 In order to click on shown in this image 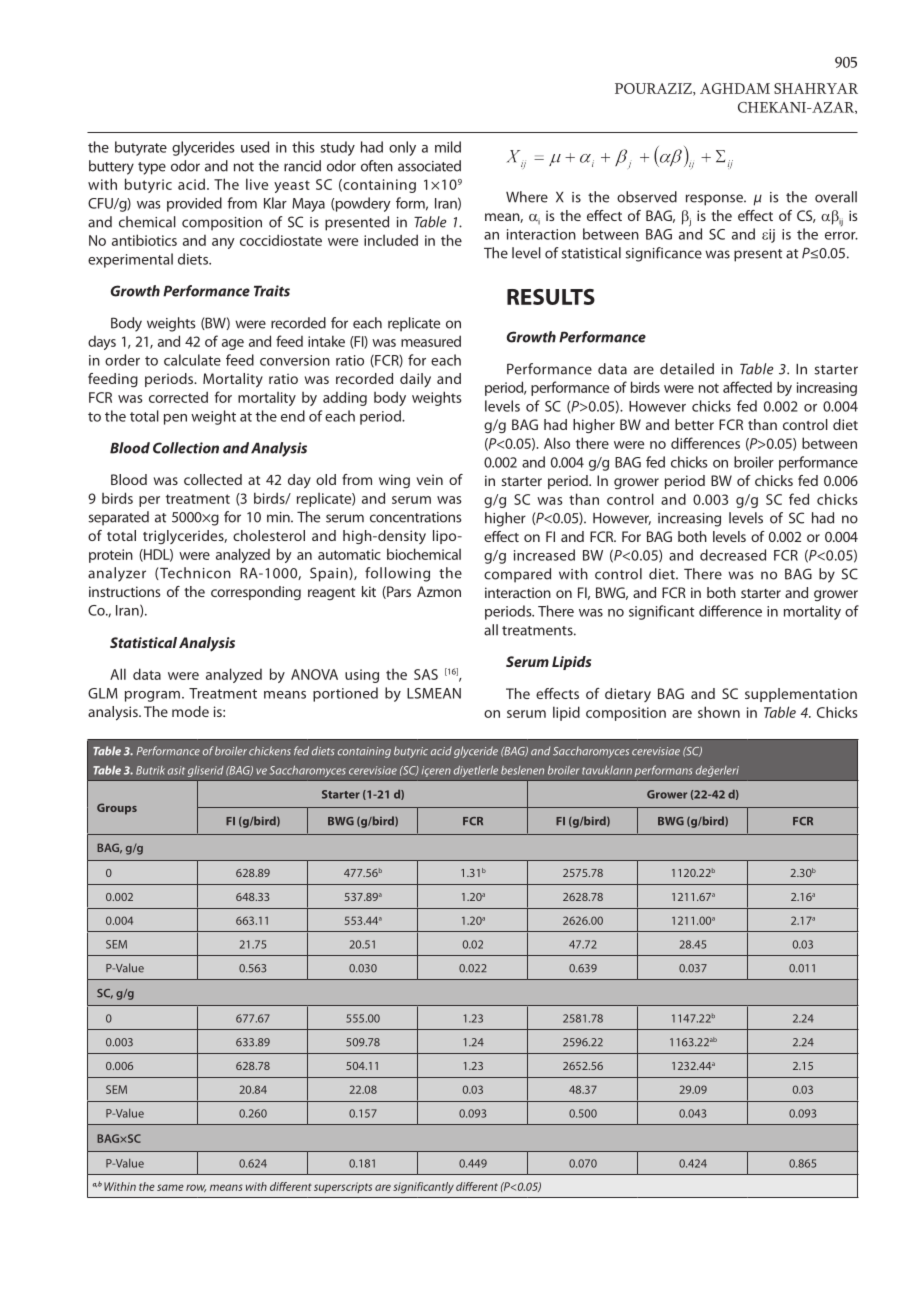, I will do `click(719, 712)`.
